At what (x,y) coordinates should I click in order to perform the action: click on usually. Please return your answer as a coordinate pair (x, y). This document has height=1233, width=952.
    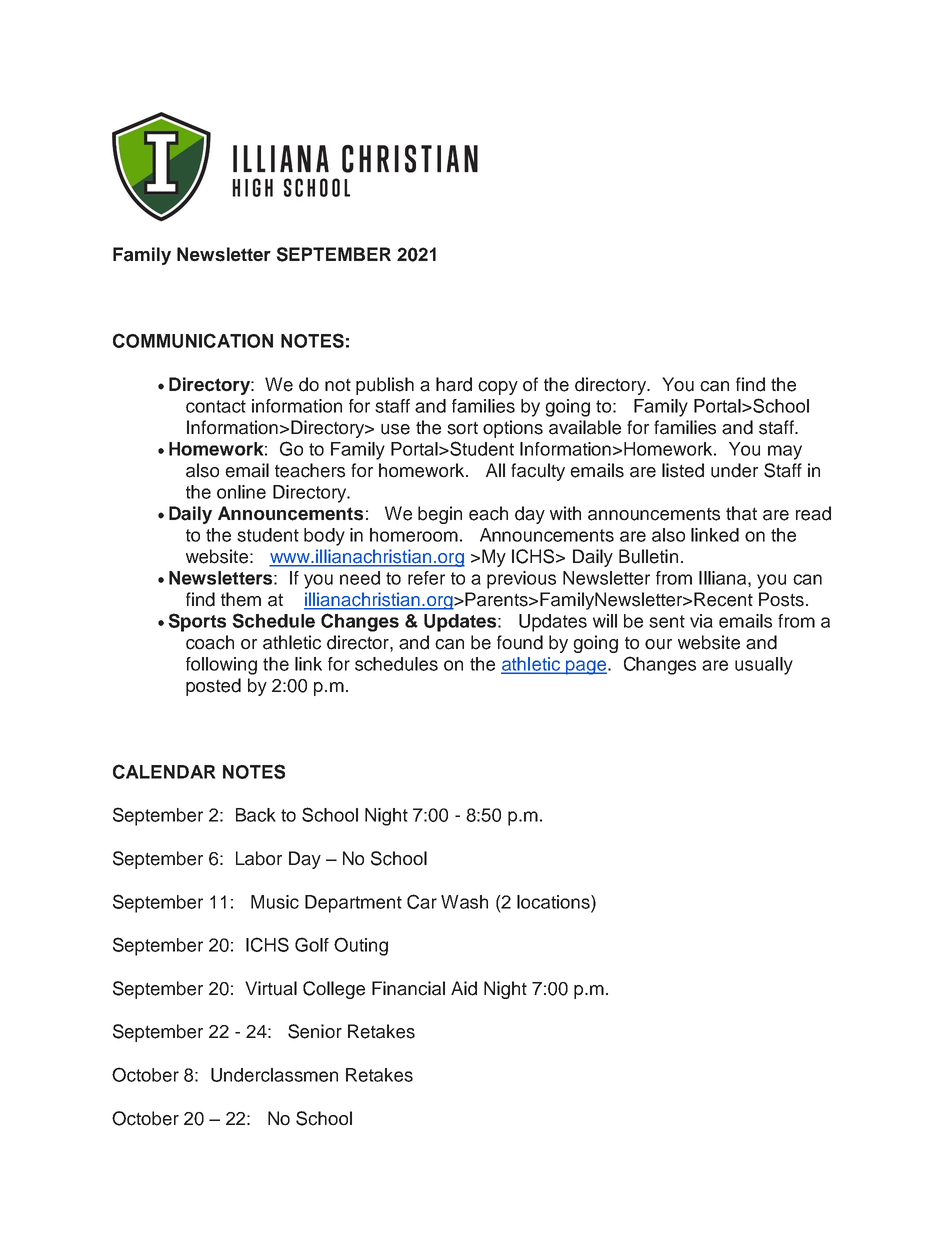
    Looking at the image, I should click on (764, 666).
